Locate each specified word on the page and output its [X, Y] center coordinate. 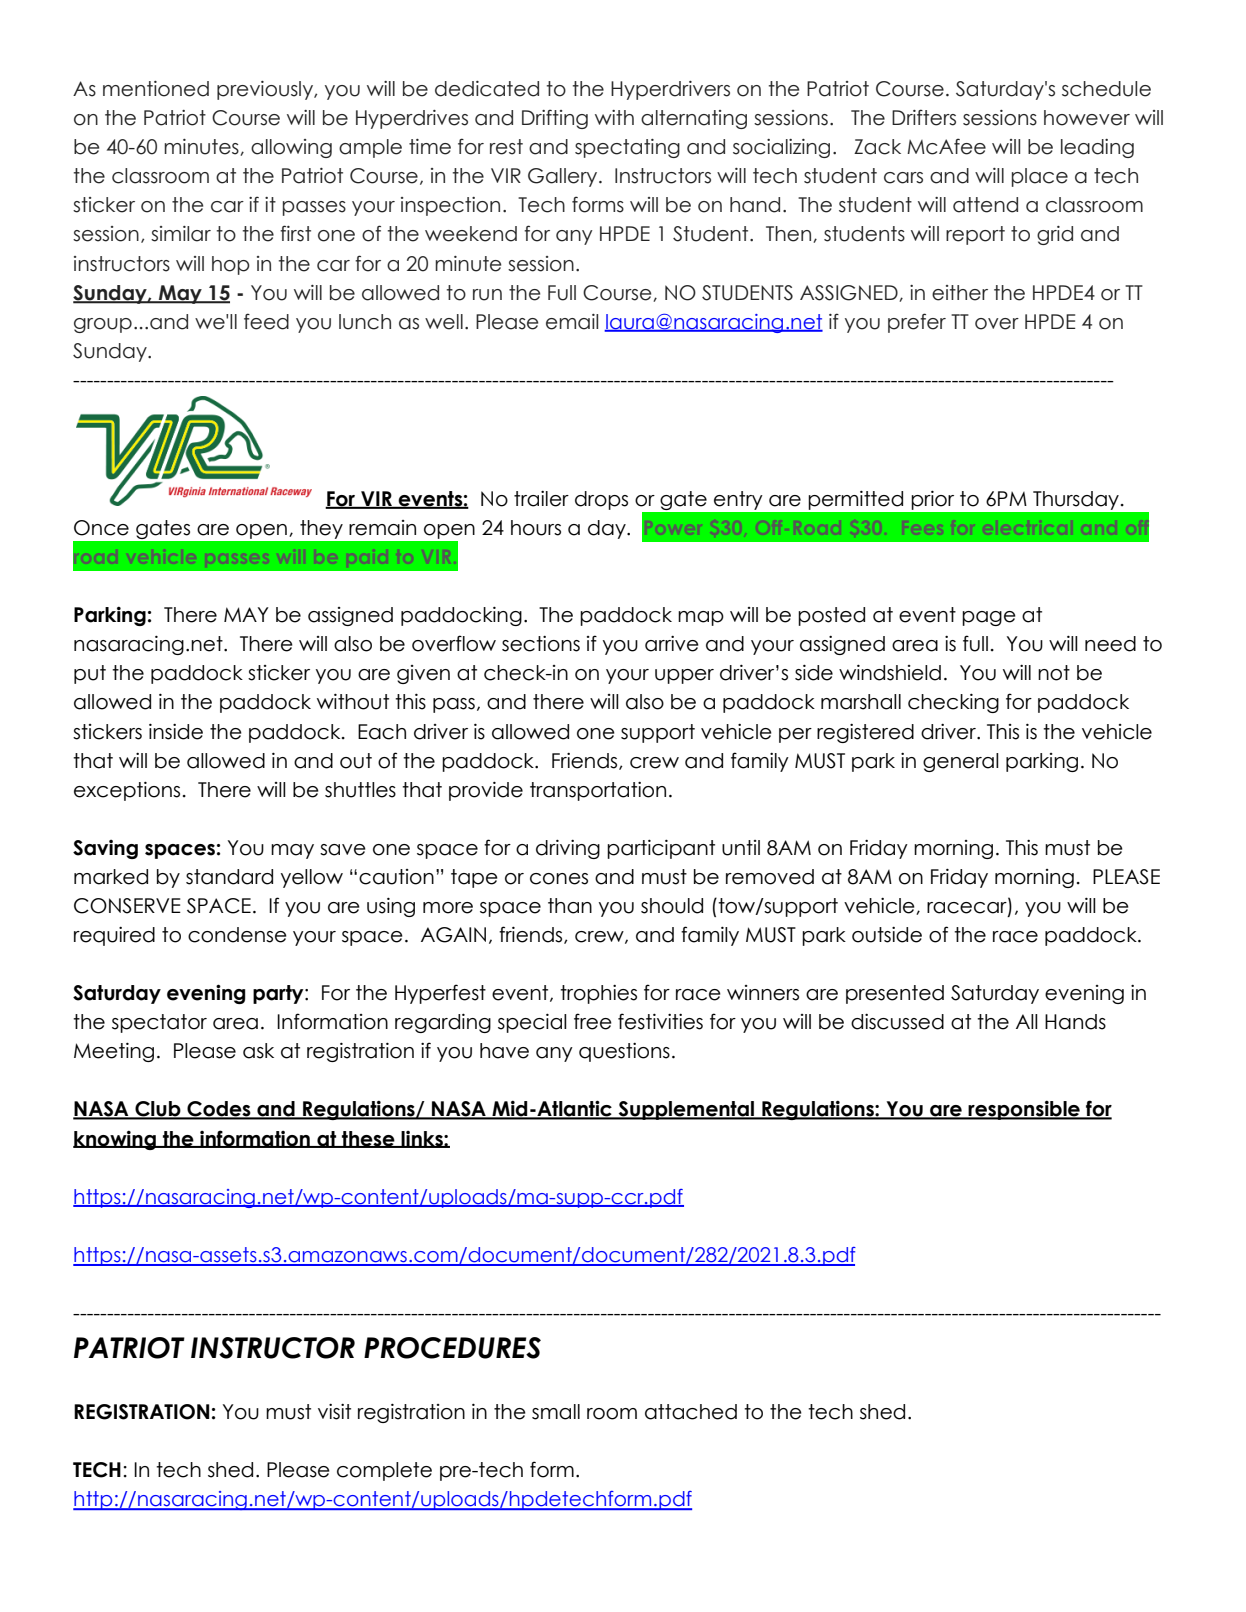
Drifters [924, 117]
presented [895, 994]
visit [334, 1412]
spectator [159, 1023]
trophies [598, 994]
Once [101, 528]
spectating [627, 148]
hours [536, 528]
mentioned [156, 89]
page [989, 618]
